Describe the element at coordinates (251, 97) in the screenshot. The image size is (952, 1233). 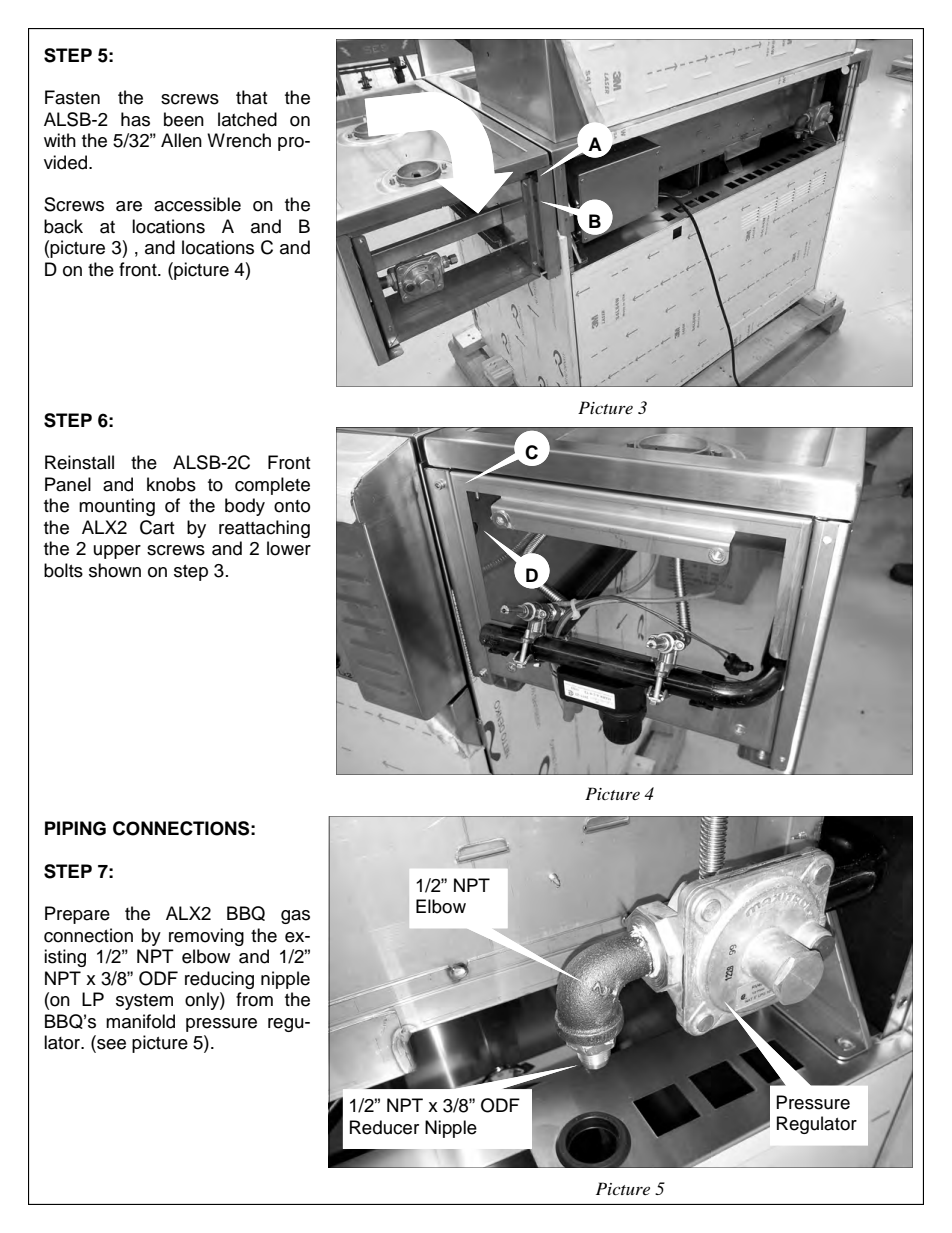
I see `that` at that location.
